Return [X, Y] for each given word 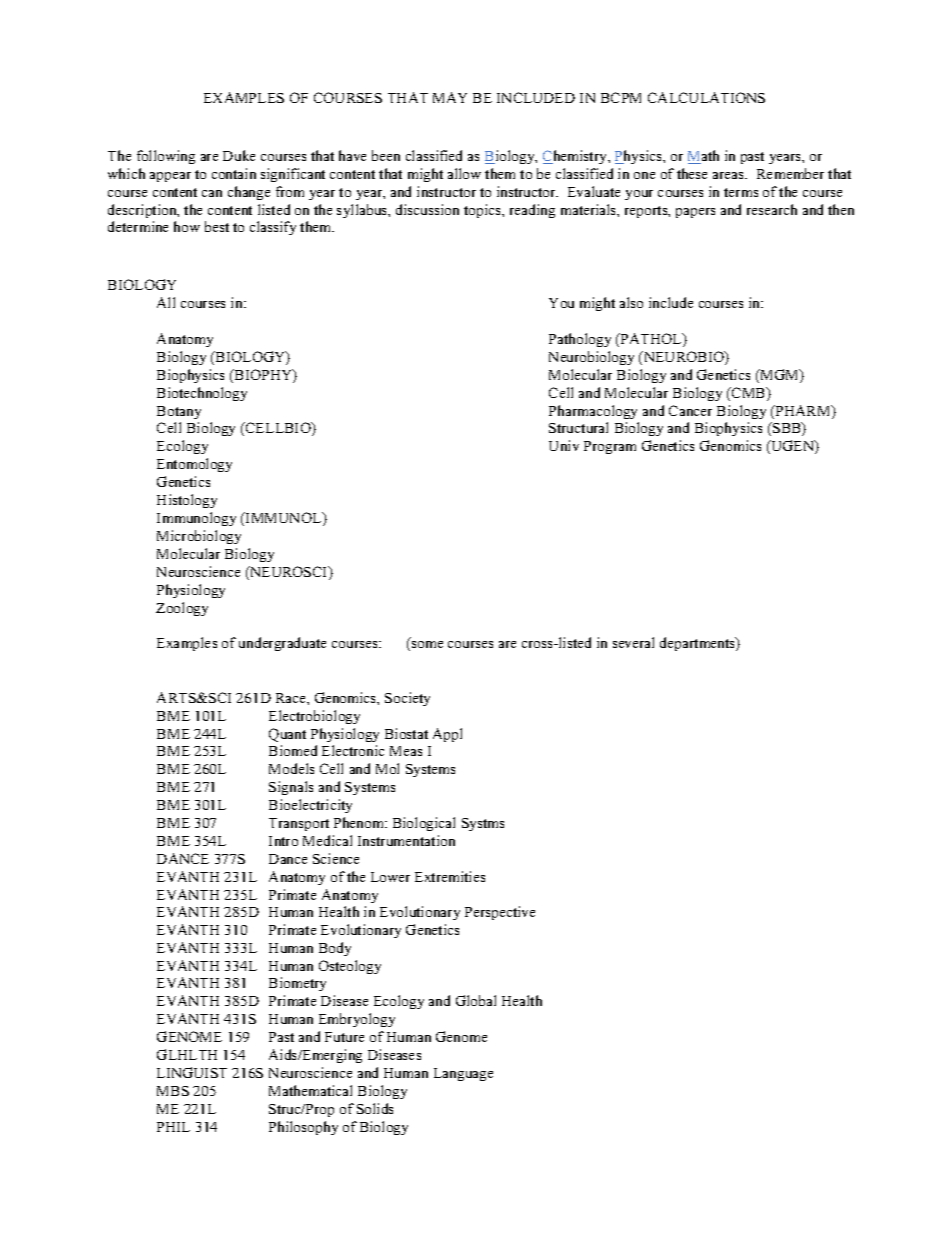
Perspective [500, 913]
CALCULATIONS [706, 97]
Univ [564, 445]
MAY [450, 97]
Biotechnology [202, 394]
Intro [283, 841]
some [427, 644]
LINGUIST [192, 1072]
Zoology [182, 609]
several [633, 642]
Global [476, 1000]
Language [463, 1074]
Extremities [450, 876]
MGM [779, 376]
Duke [239, 155]
